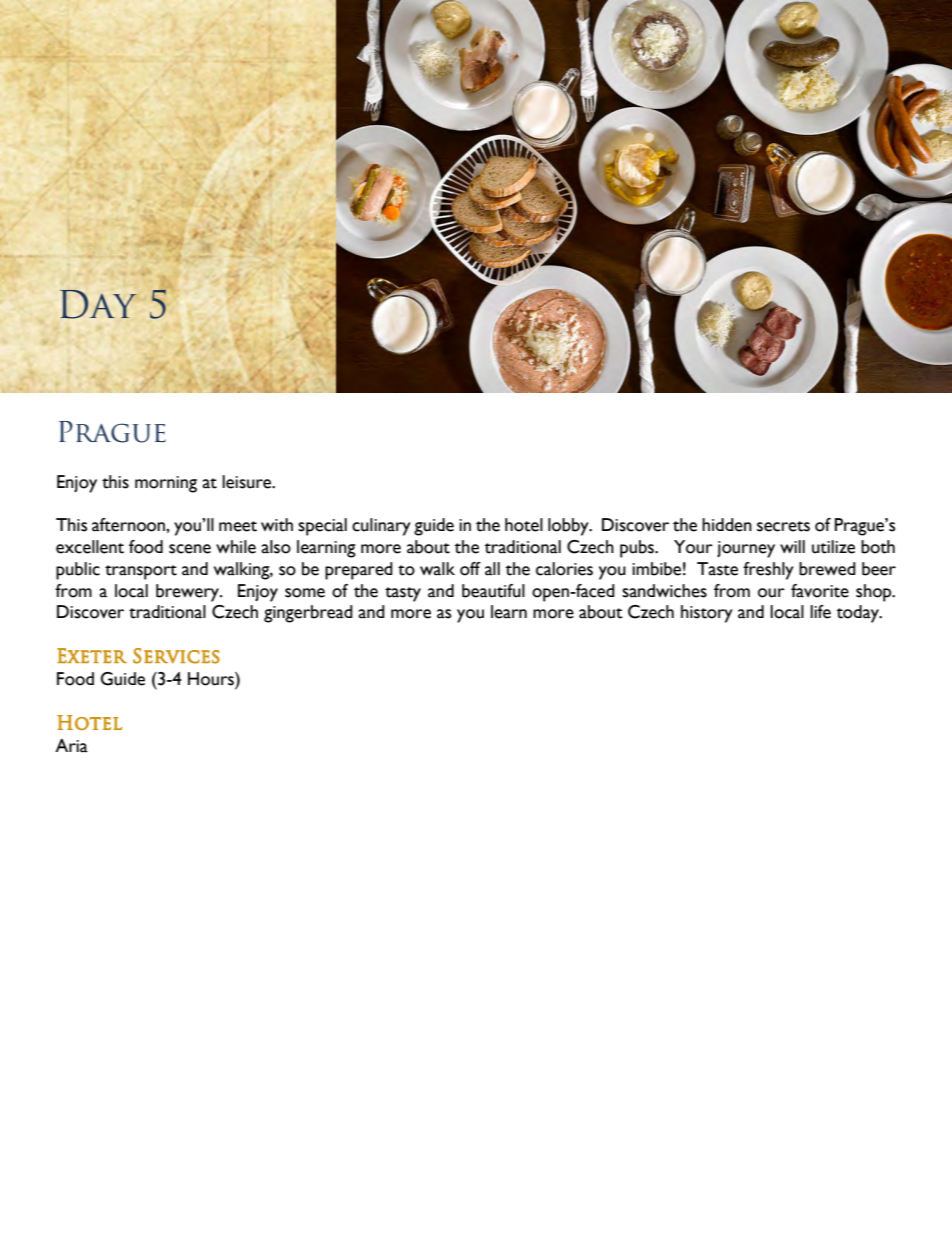 This page has height=1233, width=952. I want to click on morning, so click(166, 484).
